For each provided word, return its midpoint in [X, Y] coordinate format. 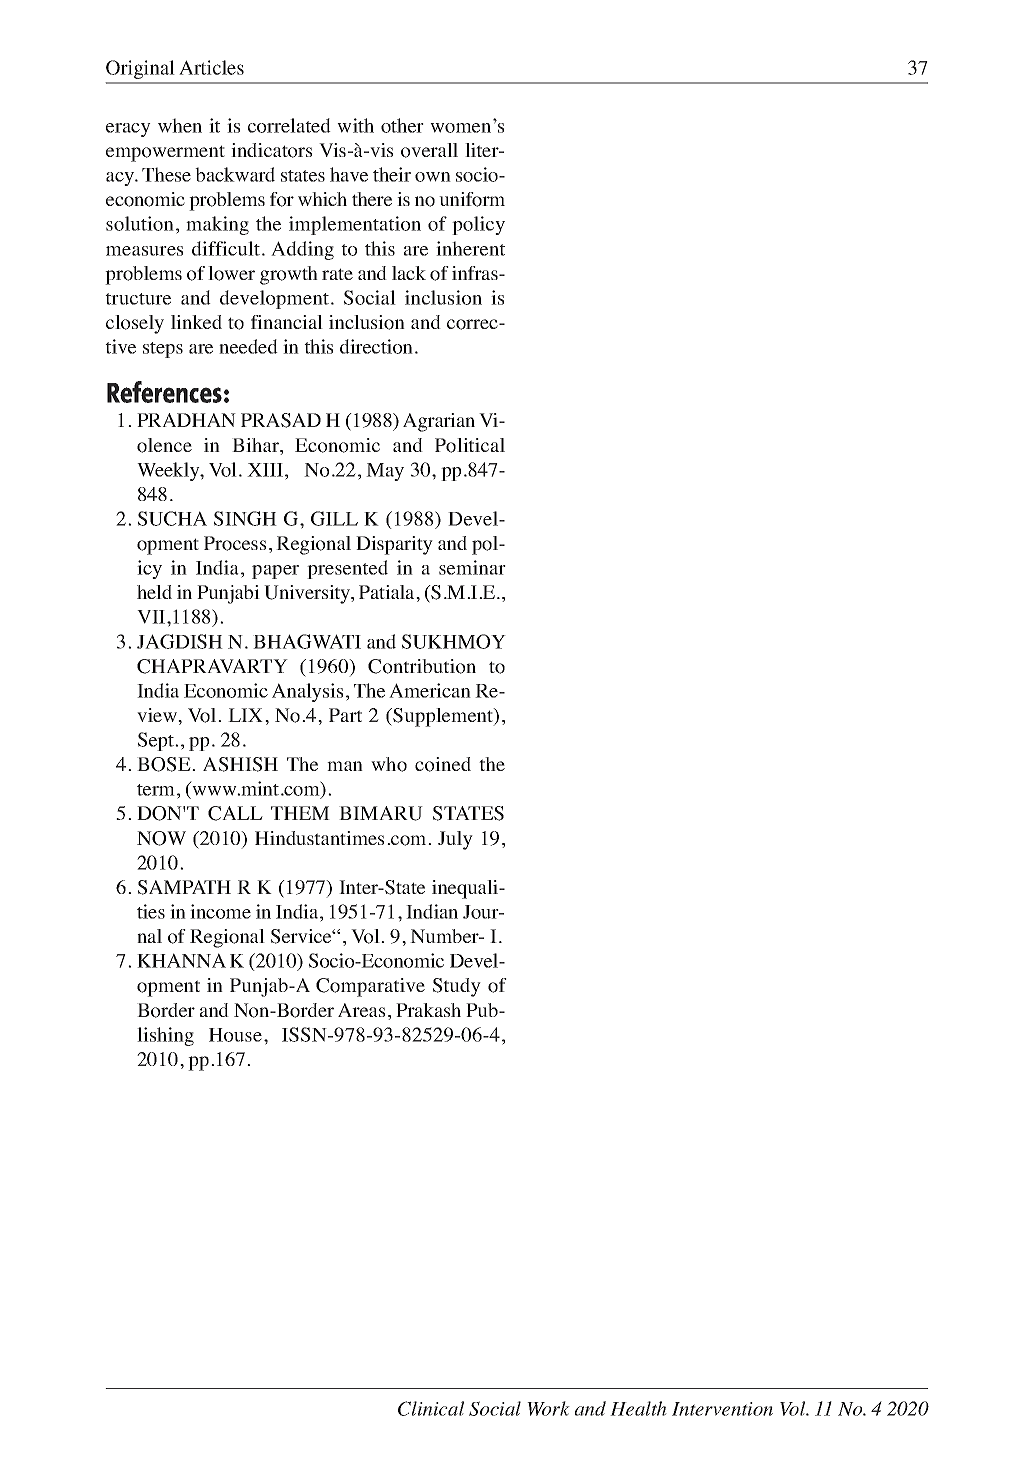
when [180, 125]
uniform [472, 199]
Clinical [431, 1408]
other [402, 125]
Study [457, 987]
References [164, 392]
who [389, 764]
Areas [361, 1010]
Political [470, 445]
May [385, 472]
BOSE [165, 764]
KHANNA [181, 960]
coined [443, 764]
